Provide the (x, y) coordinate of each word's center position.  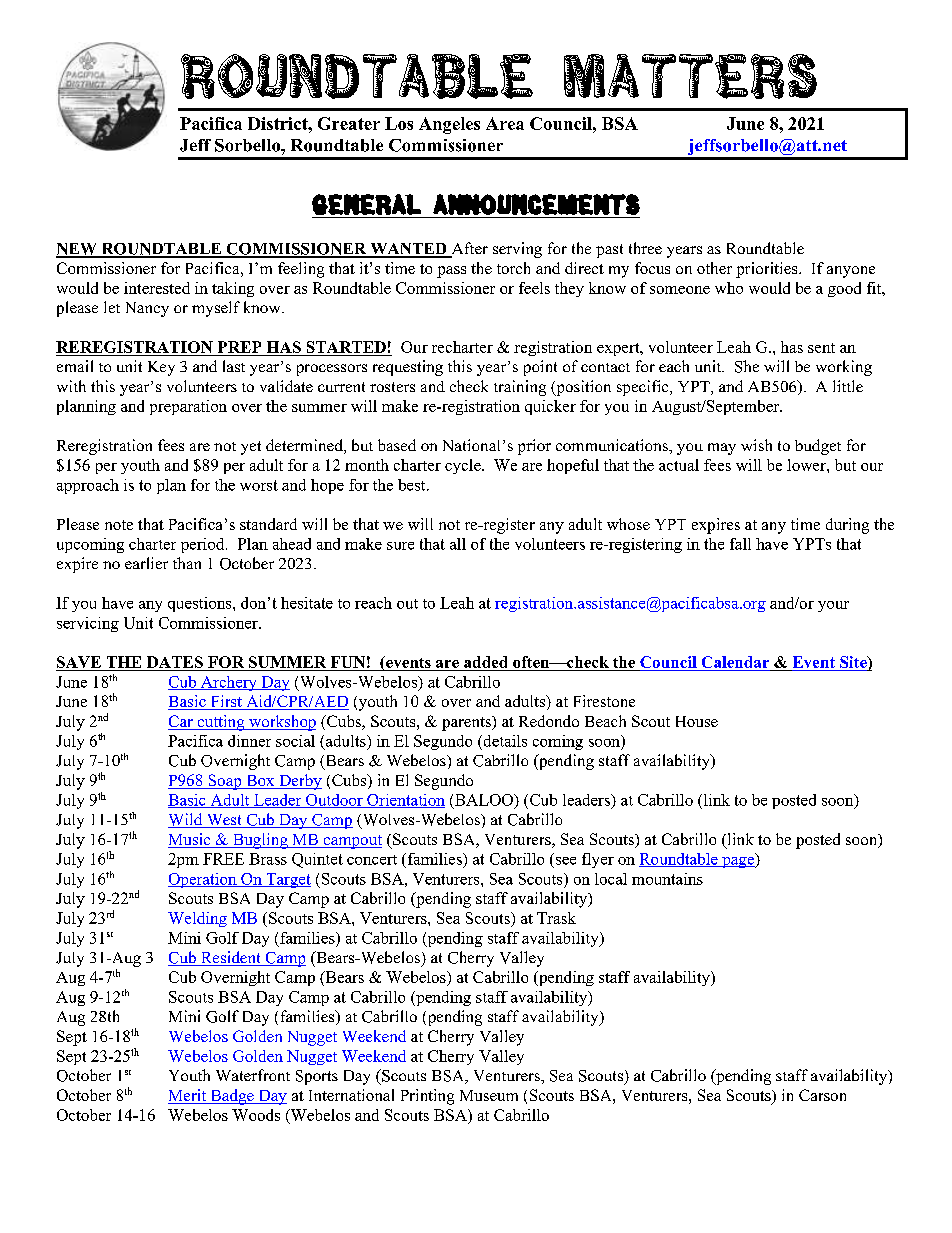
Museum (489, 1095)
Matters (690, 76)
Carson (822, 1095)
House (697, 721)
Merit (188, 1096)
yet (251, 448)
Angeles (449, 125)
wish (756, 445)
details (504, 741)
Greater (349, 123)
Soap (225, 782)
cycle (464, 466)
